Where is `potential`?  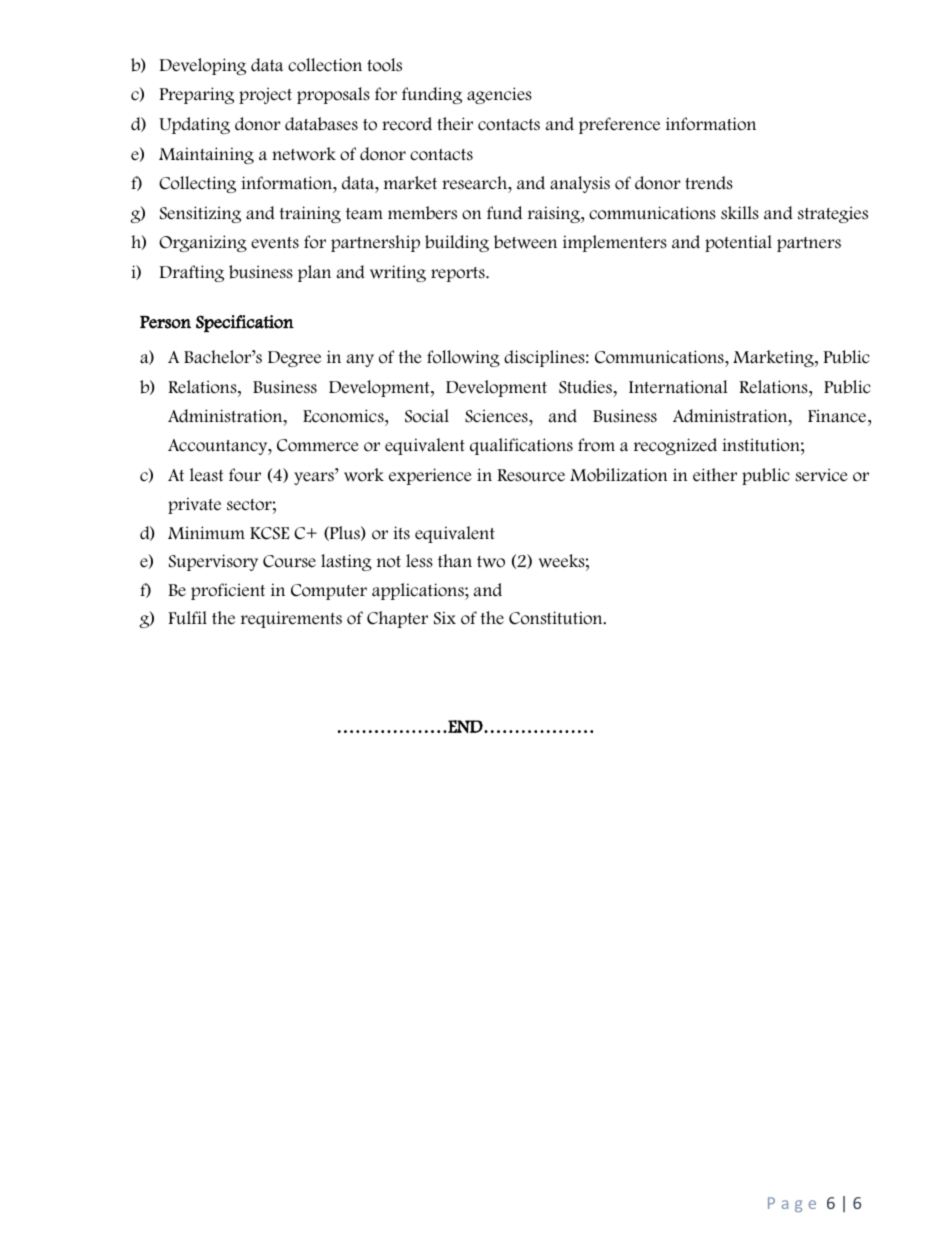 potential is located at coordinates (738, 243).
